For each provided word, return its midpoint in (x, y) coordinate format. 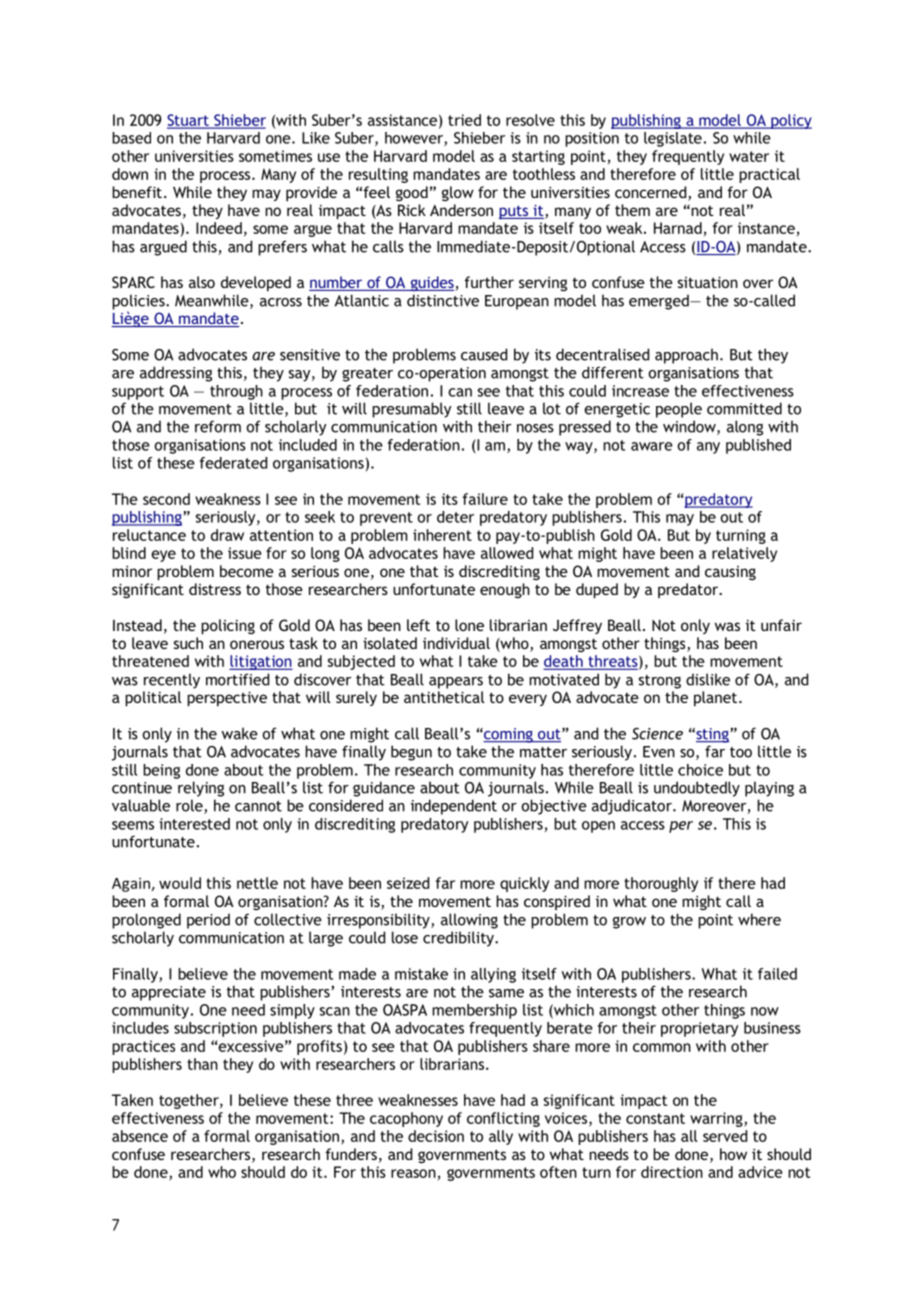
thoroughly (661, 884)
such (188, 643)
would (180, 883)
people (679, 410)
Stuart (189, 121)
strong (660, 682)
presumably (412, 410)
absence (140, 1136)
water (749, 156)
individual (456, 643)
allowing (469, 921)
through (236, 392)
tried (464, 120)
